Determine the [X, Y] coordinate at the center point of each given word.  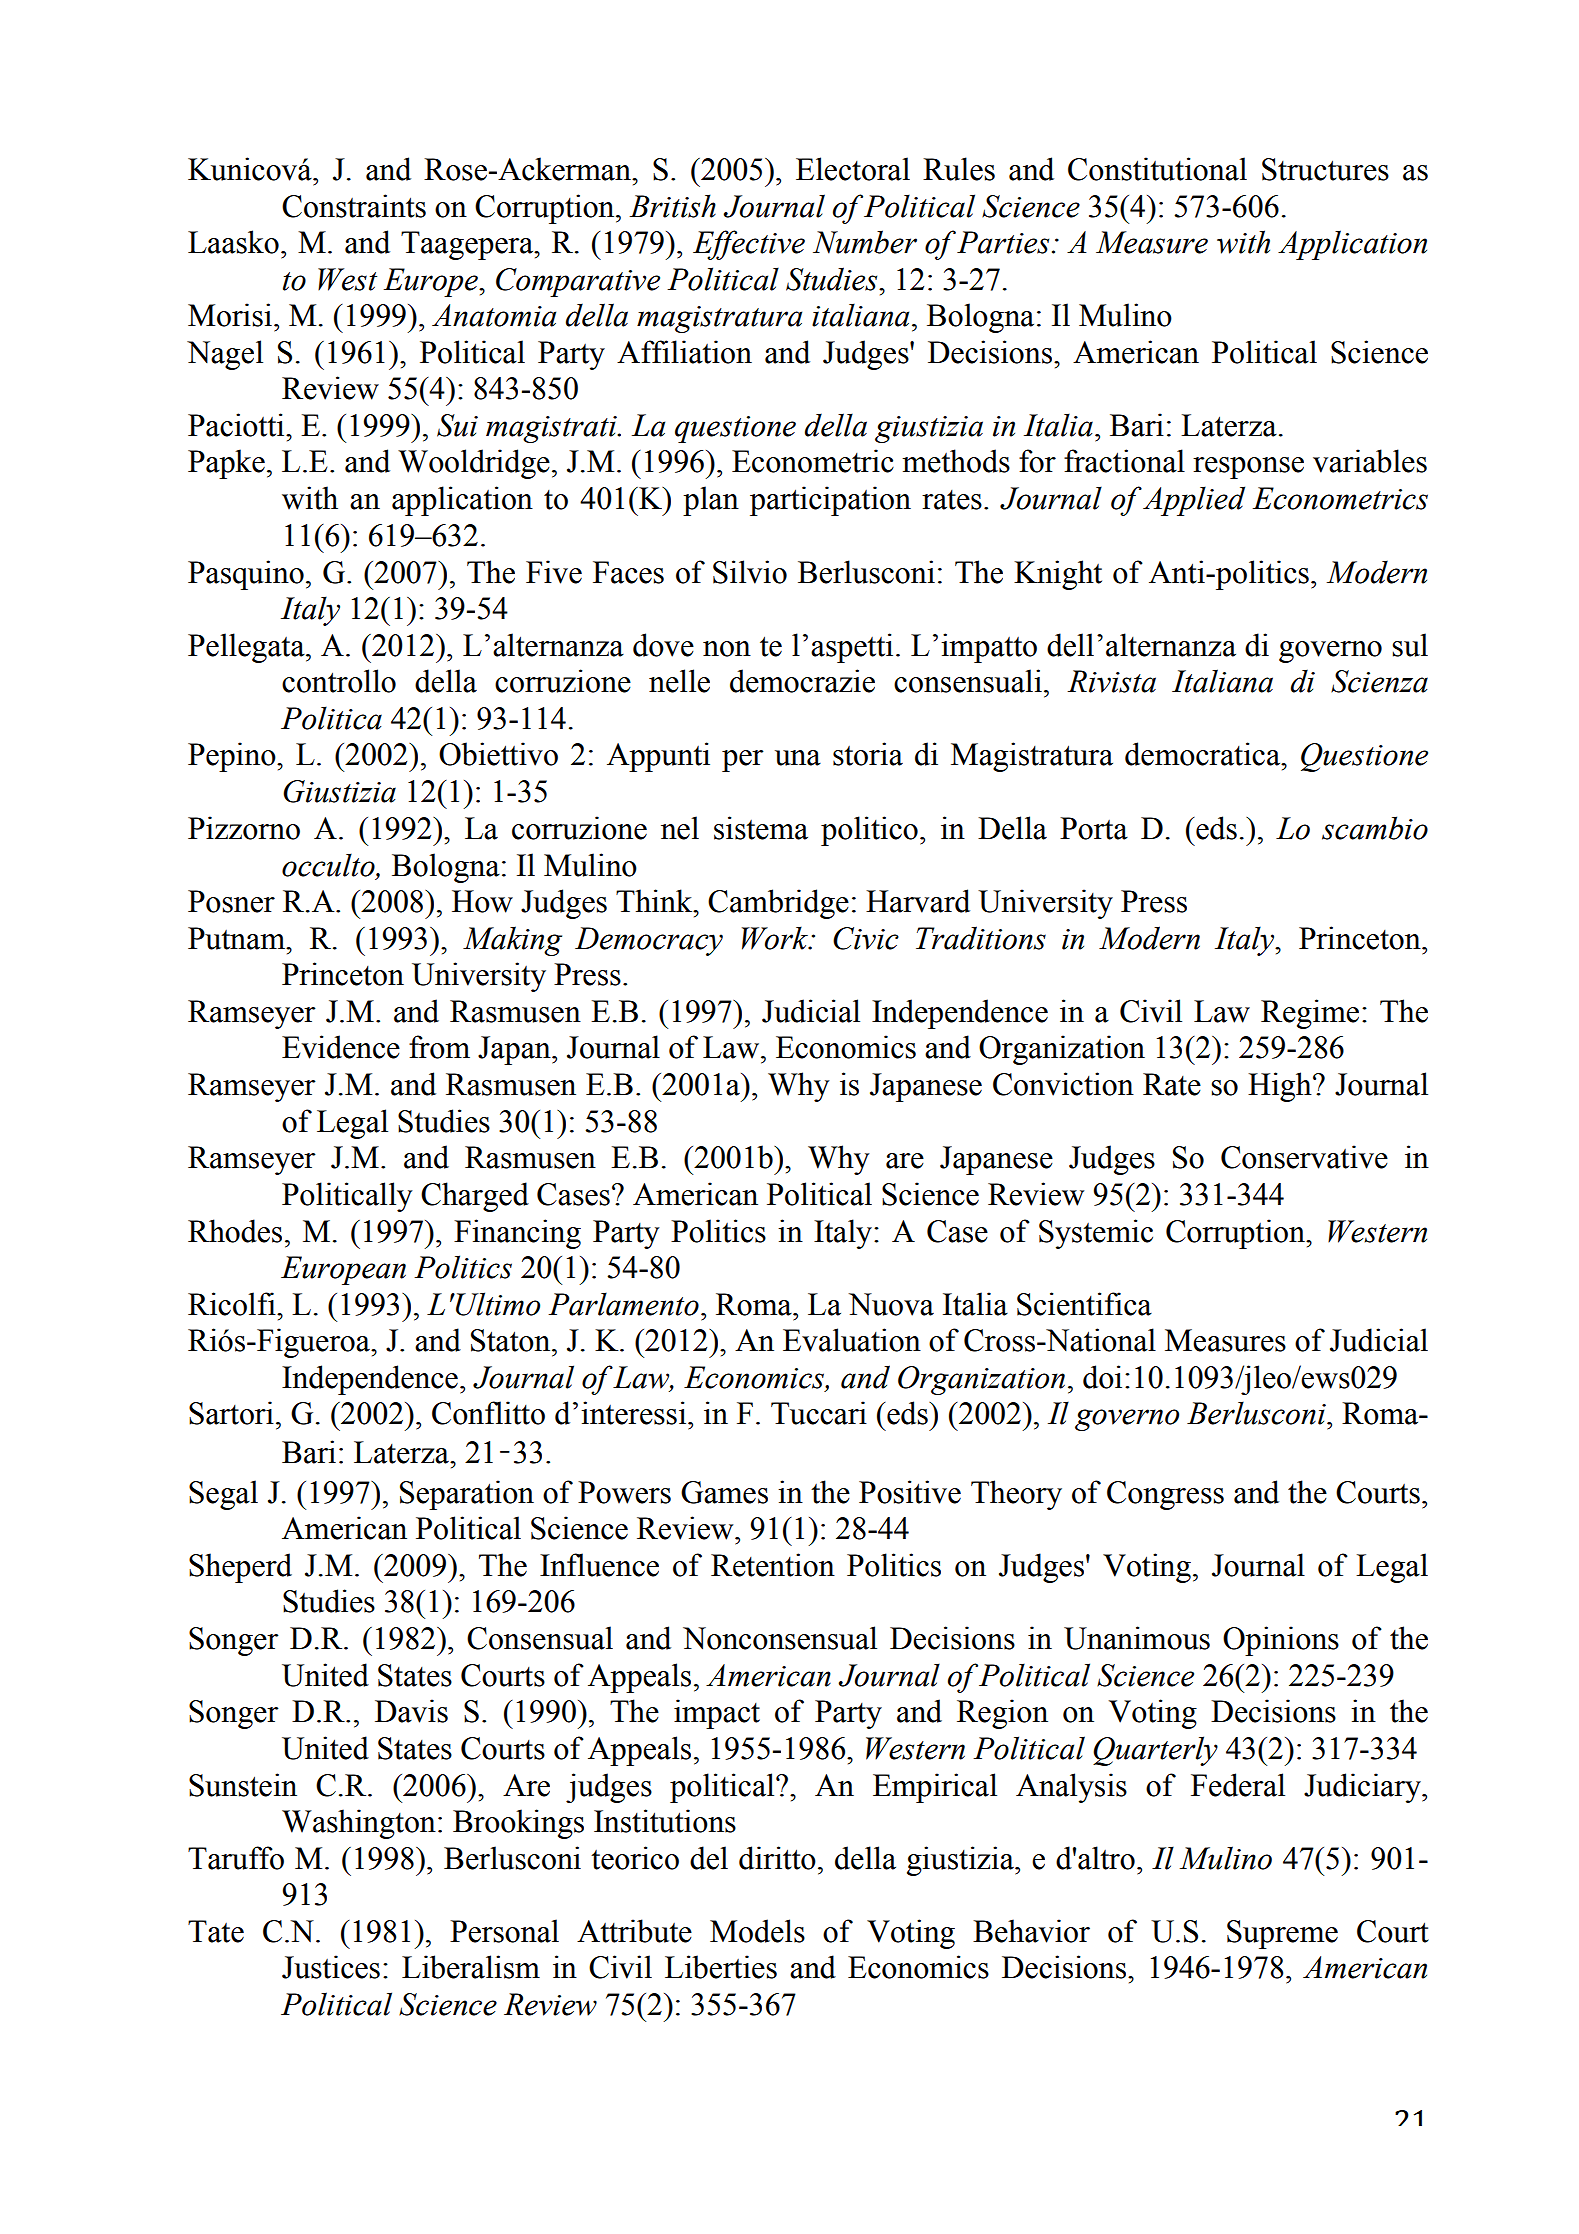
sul [1410, 645]
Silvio [750, 572]
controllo [339, 681]
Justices [331, 1967]
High [1281, 1087]
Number [865, 242]
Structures [1325, 169]
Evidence [341, 1047]
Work [776, 938]
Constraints [354, 206]
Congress [1165, 1495]
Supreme [1282, 1934]
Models [757, 1931]
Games [724, 1492]
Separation [467, 1495]
